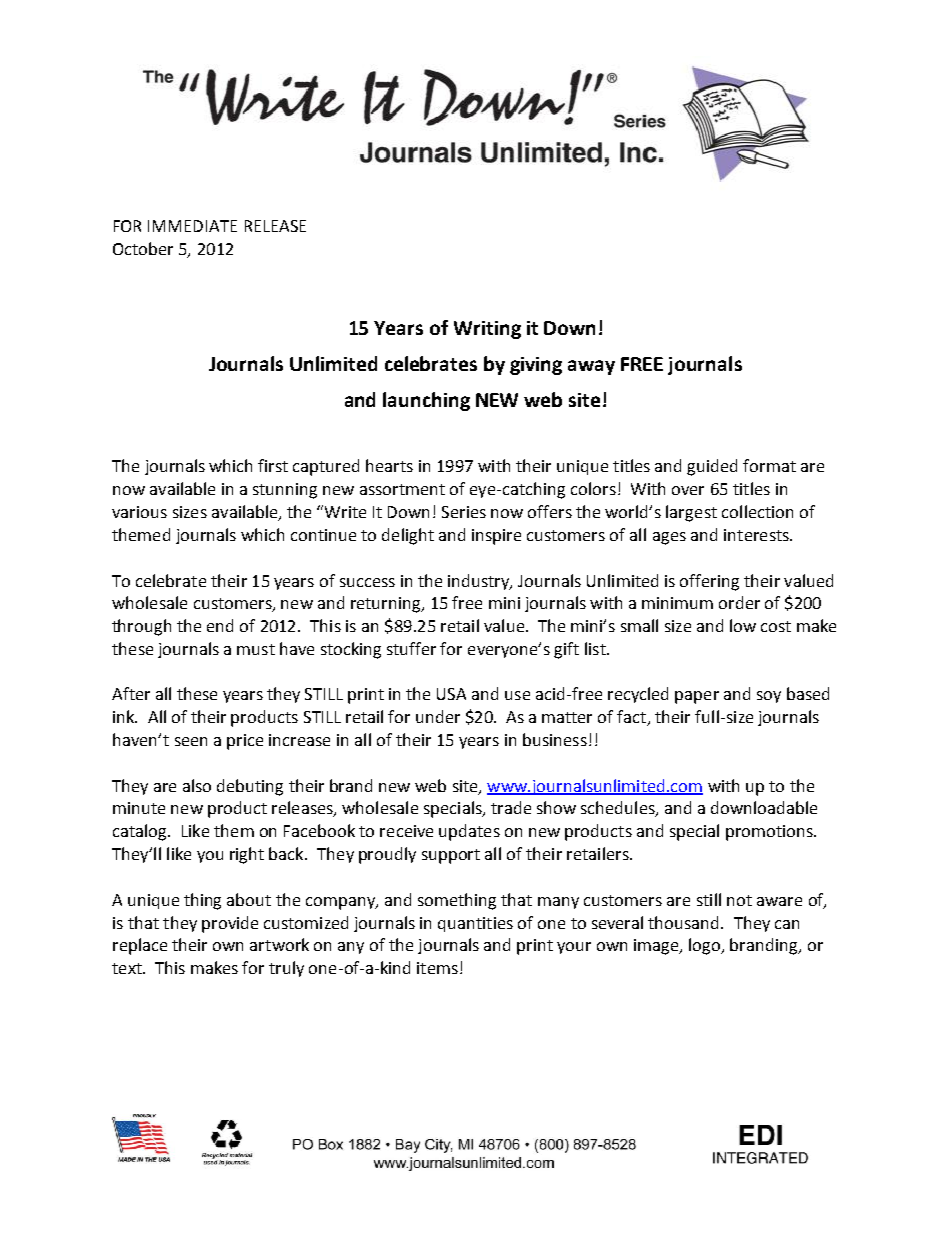 The height and width of the screenshot is (1233, 952). Describe the element at coordinates (591, 367) in the screenshot. I see `away` at that location.
